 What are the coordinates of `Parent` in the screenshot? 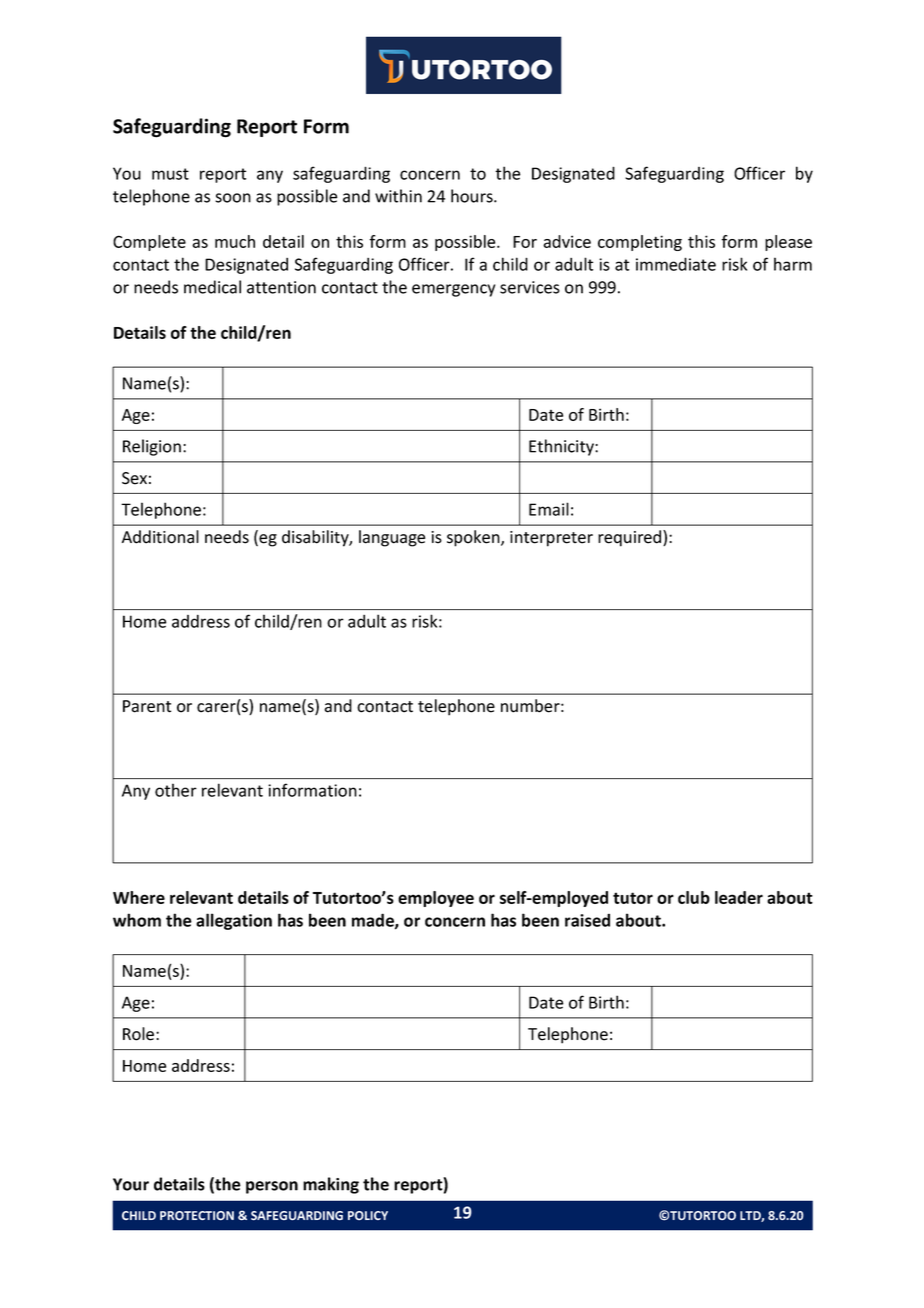 It's located at (147, 706).
